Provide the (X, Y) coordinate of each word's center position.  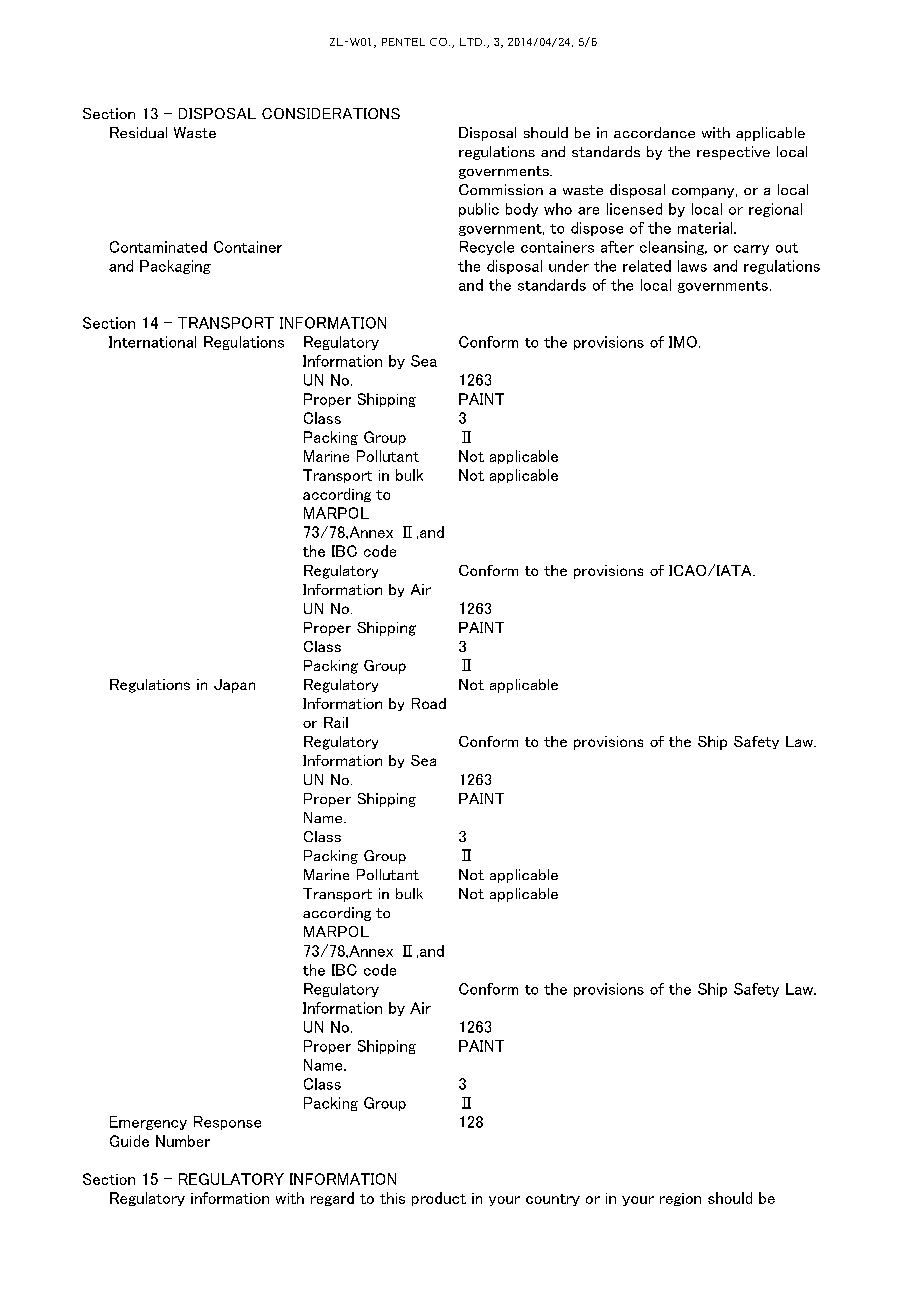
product (439, 1199)
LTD (471, 42)
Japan (234, 686)
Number (183, 1141)
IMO (683, 342)
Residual (138, 132)
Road (429, 703)
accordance (654, 132)
